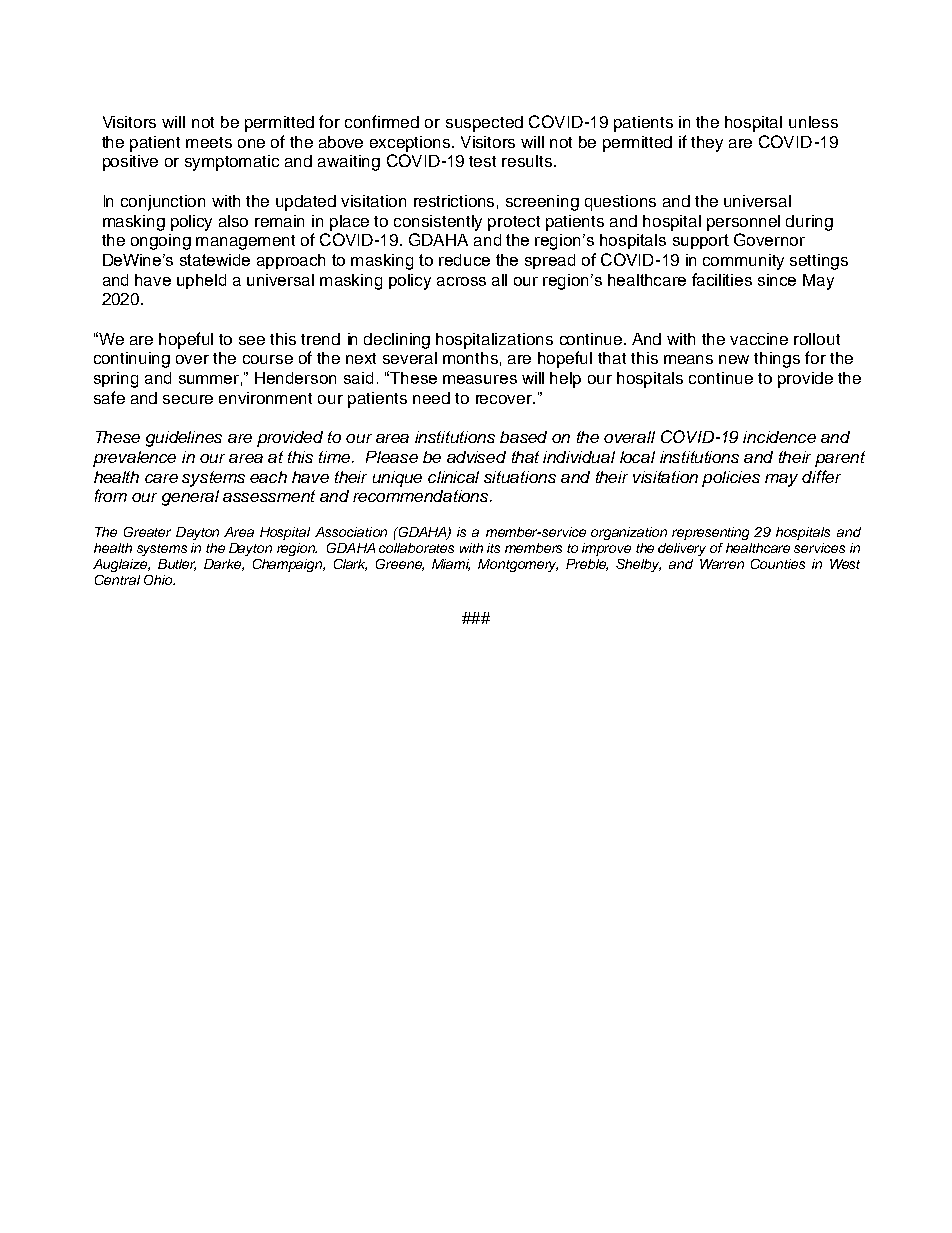 This screenshot has width=952, height=1233. I want to click on based, so click(523, 437).
